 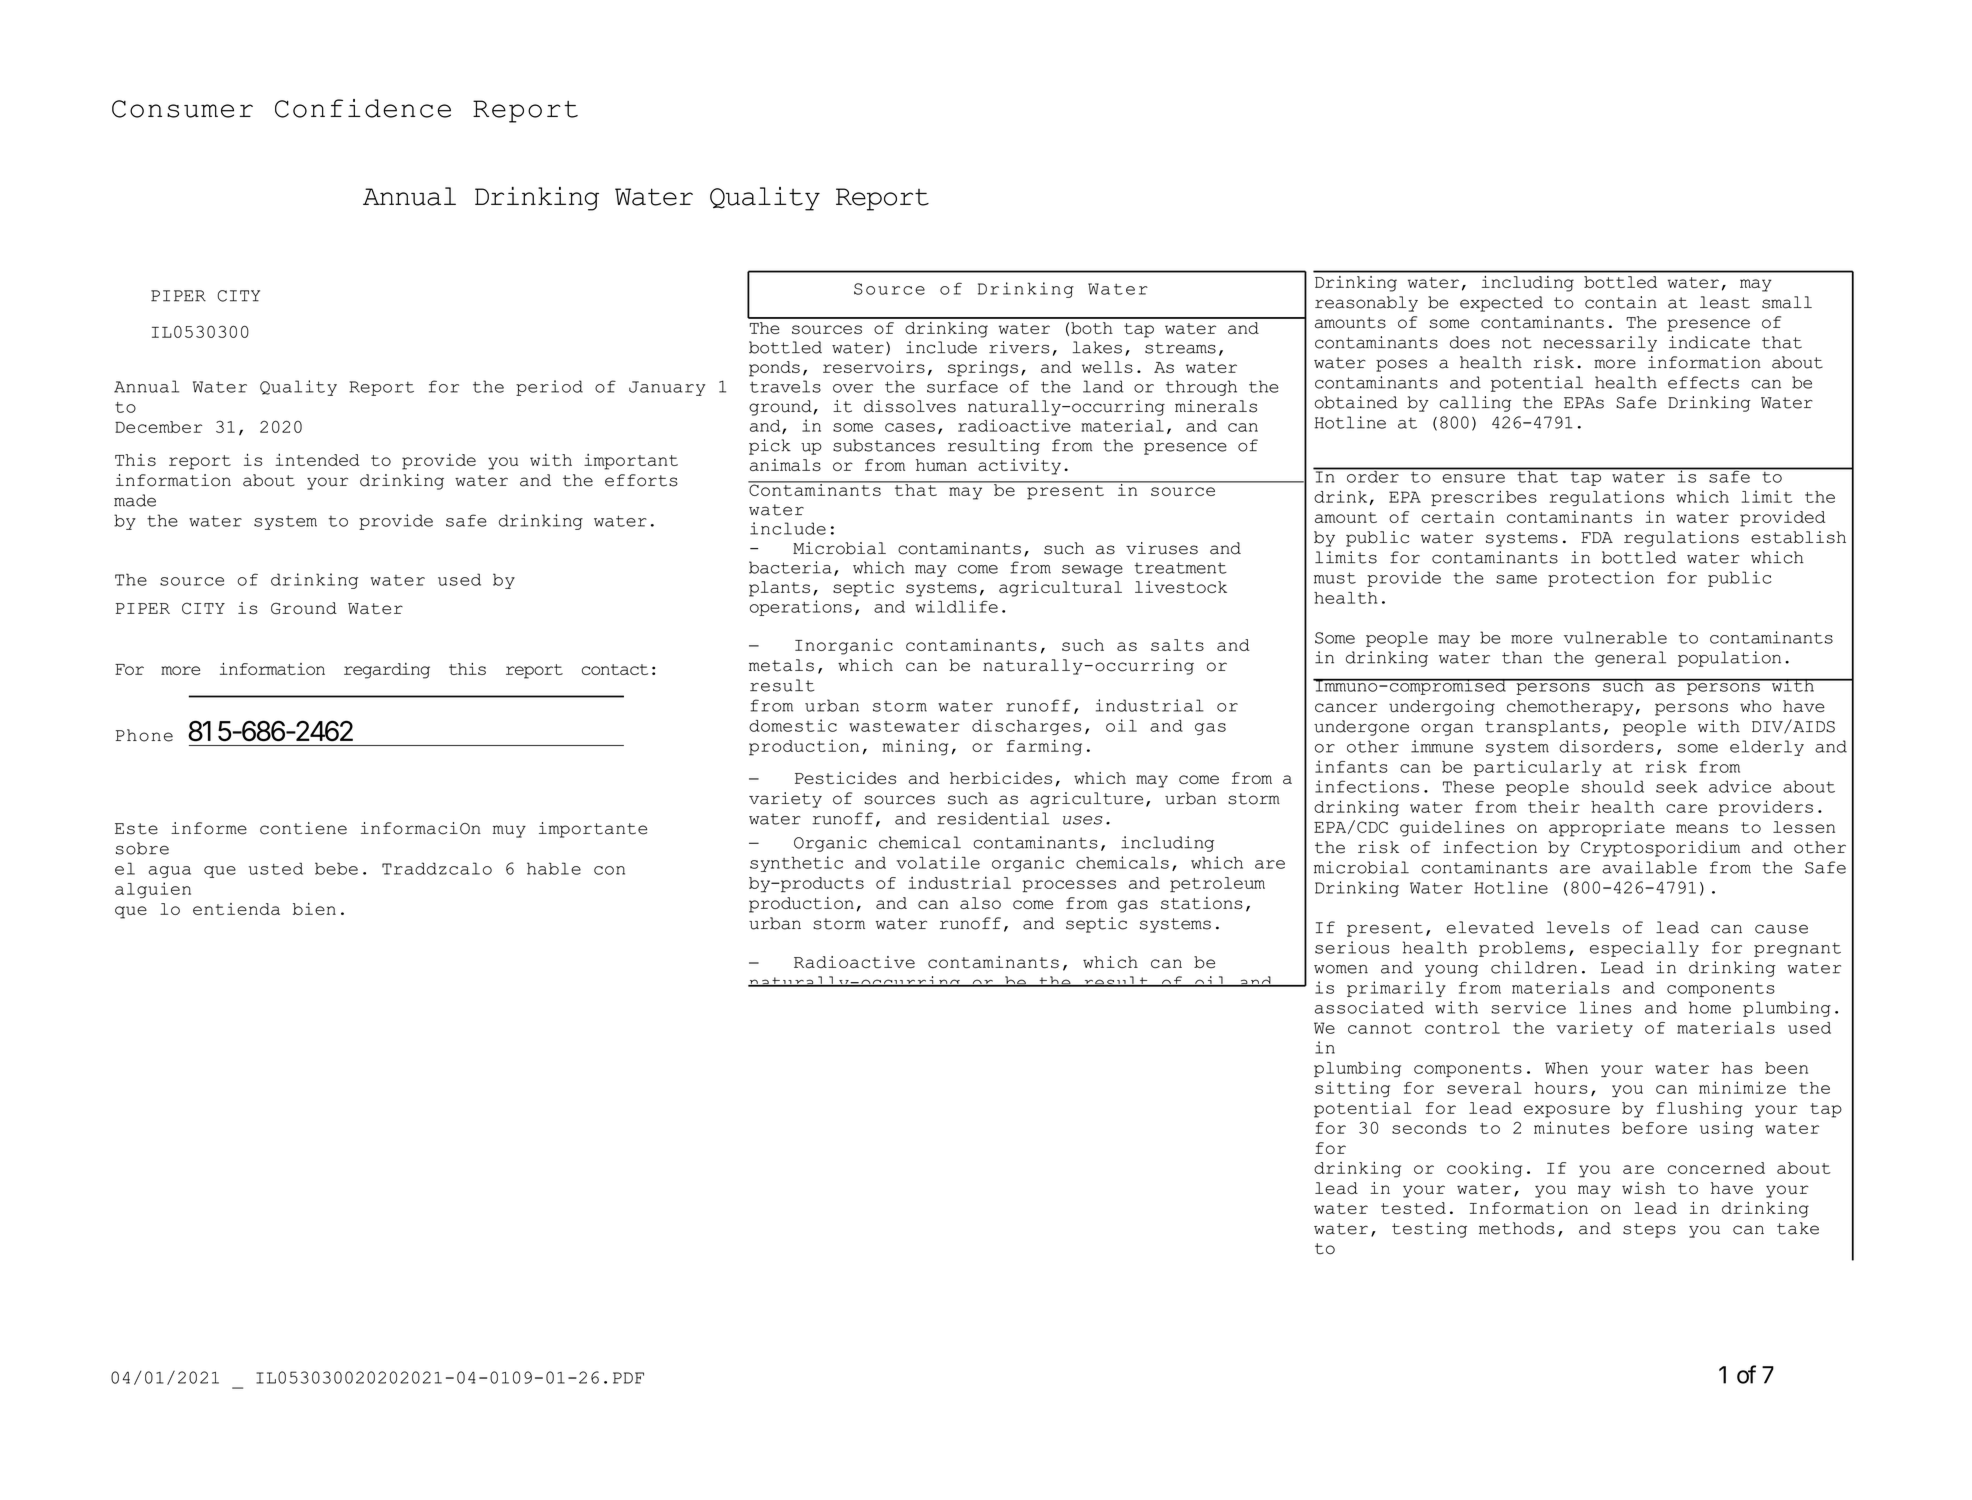 I want to click on bien, so click(x=314, y=909).
